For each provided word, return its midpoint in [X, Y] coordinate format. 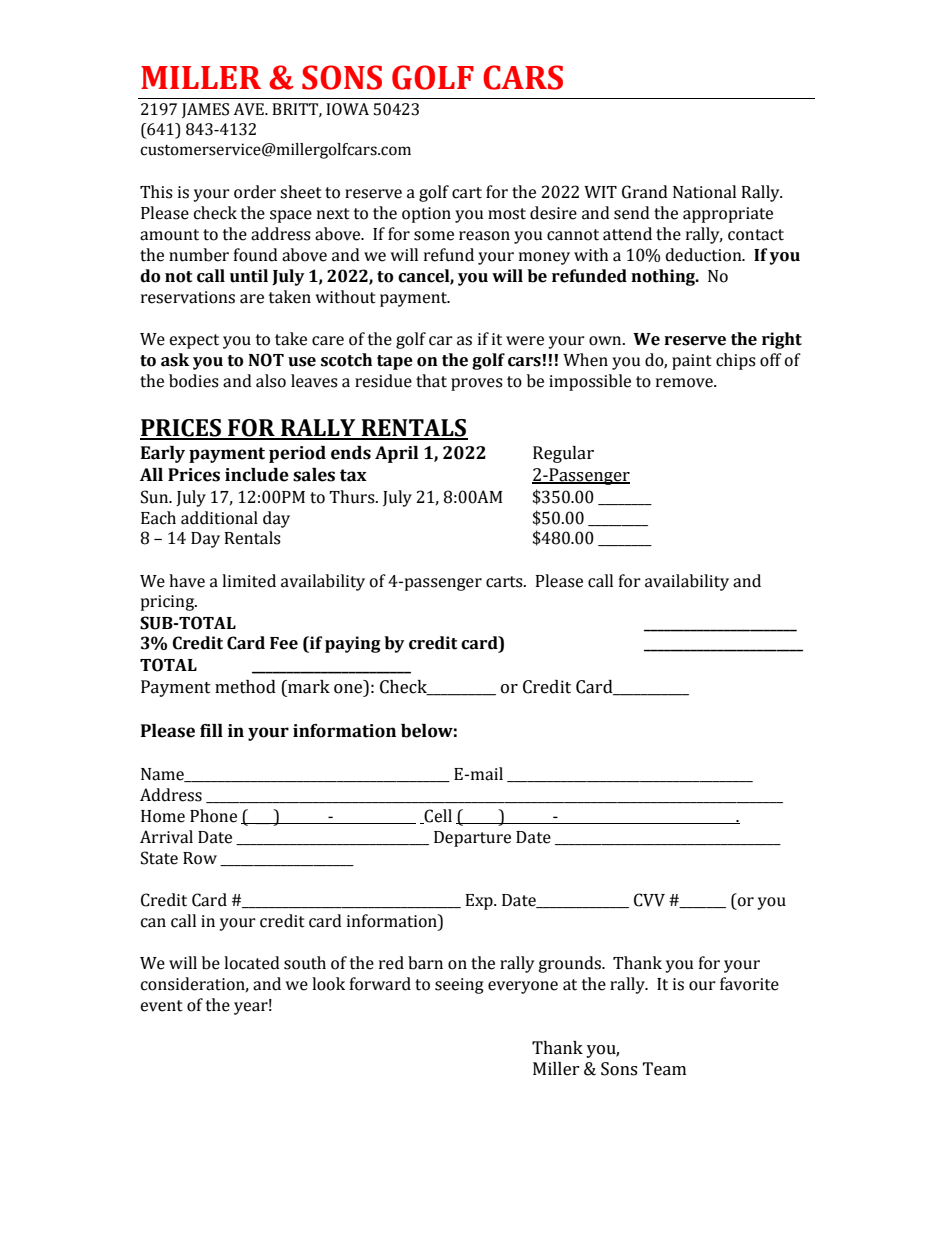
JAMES [205, 110]
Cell [437, 816]
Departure [472, 839]
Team [664, 1069]
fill [211, 730]
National [704, 192]
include [257, 475]
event [161, 1006]
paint [692, 362]
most [507, 214]
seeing [459, 986]
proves [477, 384]
